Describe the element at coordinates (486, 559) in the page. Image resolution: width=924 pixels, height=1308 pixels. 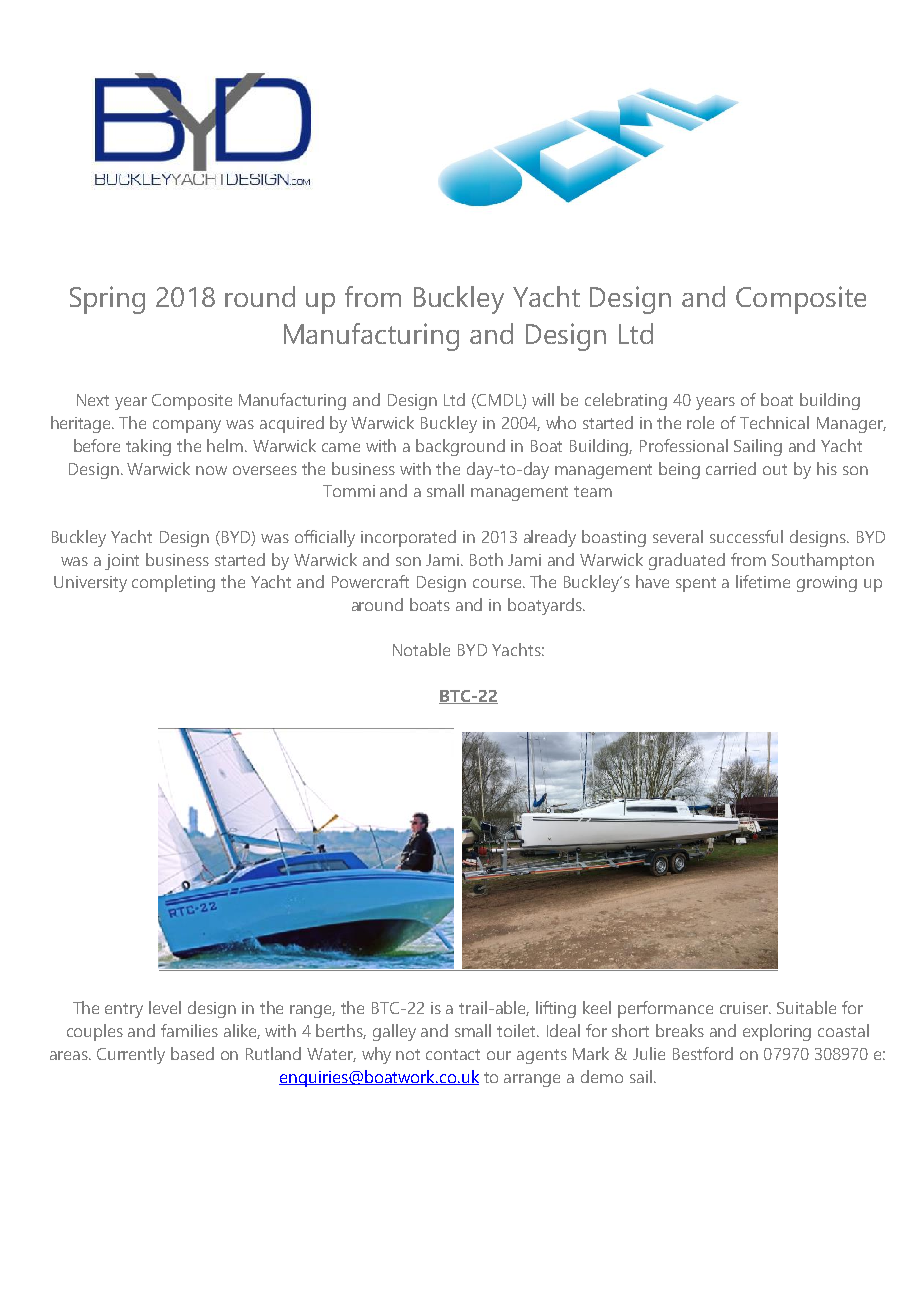
I see `Both` at that location.
